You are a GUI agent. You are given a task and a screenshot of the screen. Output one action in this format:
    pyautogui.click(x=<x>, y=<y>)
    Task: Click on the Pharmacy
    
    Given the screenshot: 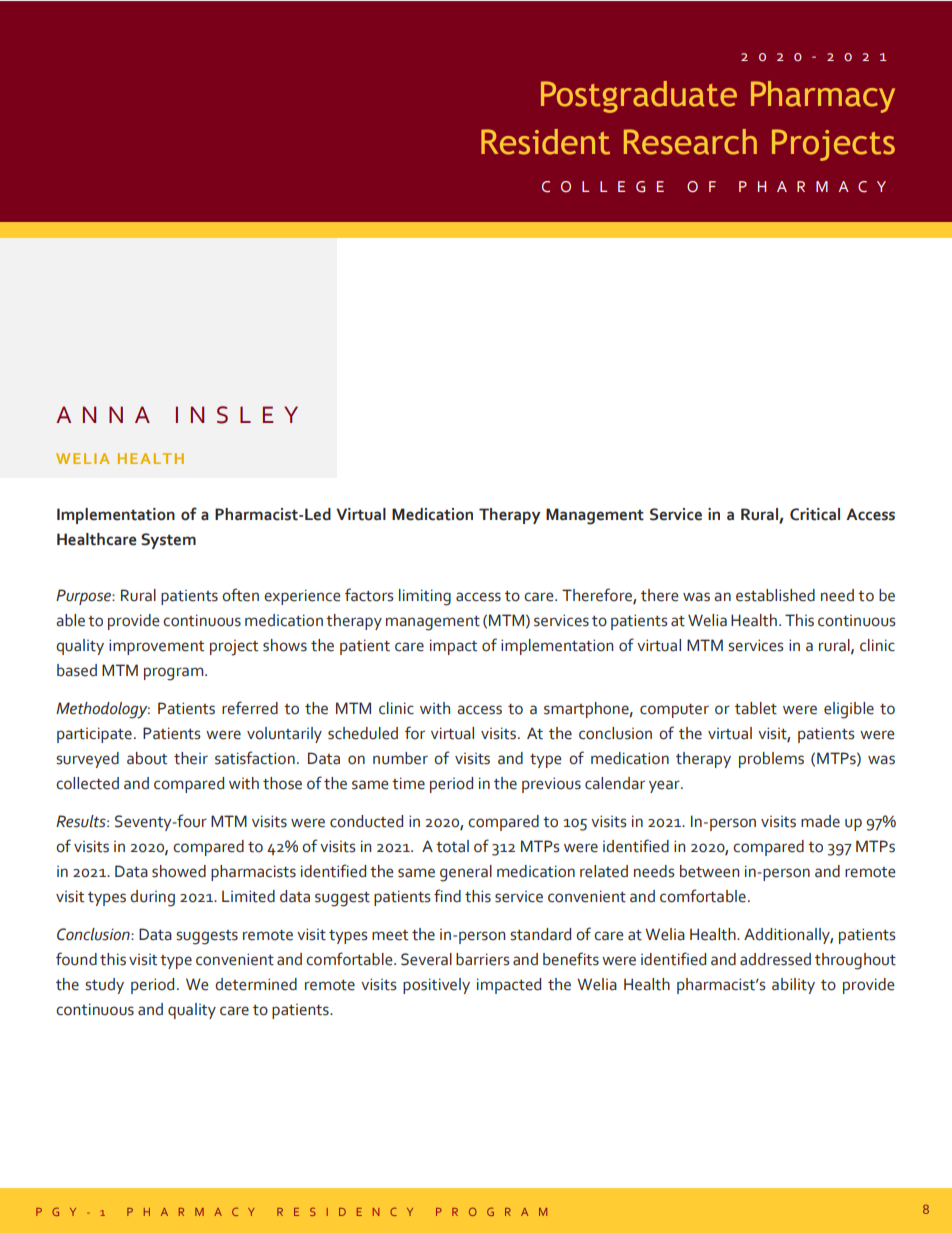 What is the action you would take?
    pyautogui.click(x=823, y=97)
